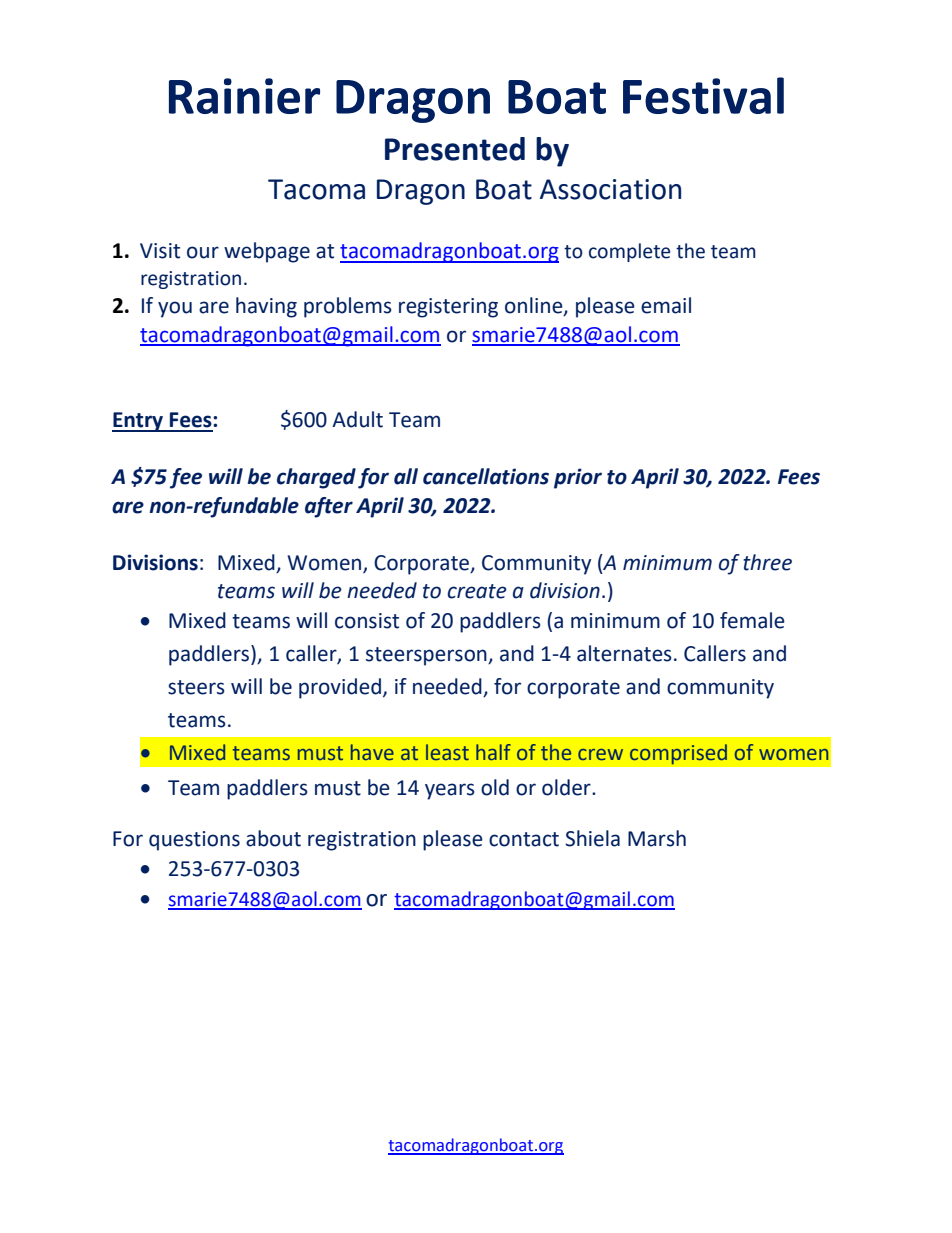  I want to click on years, so click(450, 791).
